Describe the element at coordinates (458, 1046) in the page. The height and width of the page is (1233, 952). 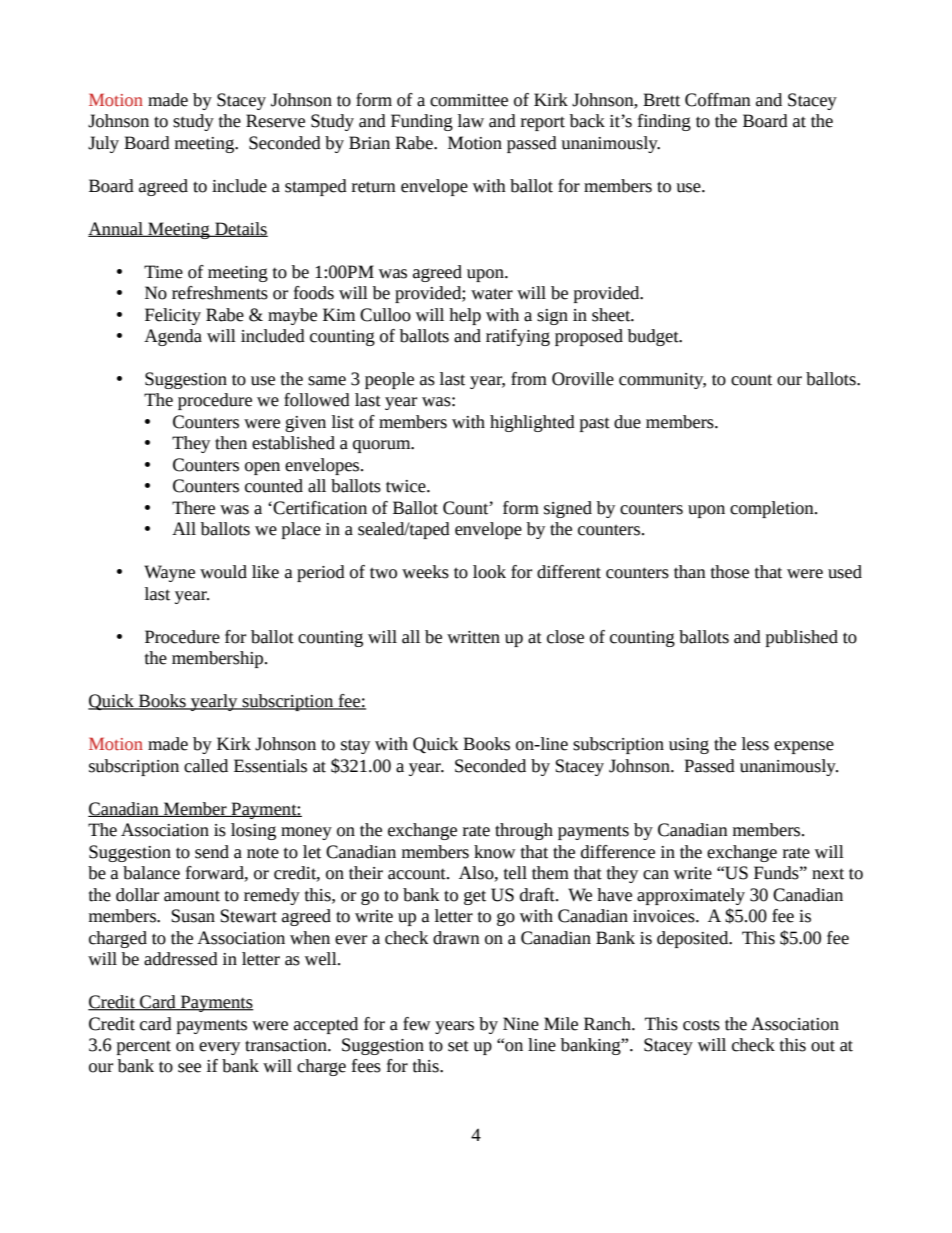
I see `set` at that location.
